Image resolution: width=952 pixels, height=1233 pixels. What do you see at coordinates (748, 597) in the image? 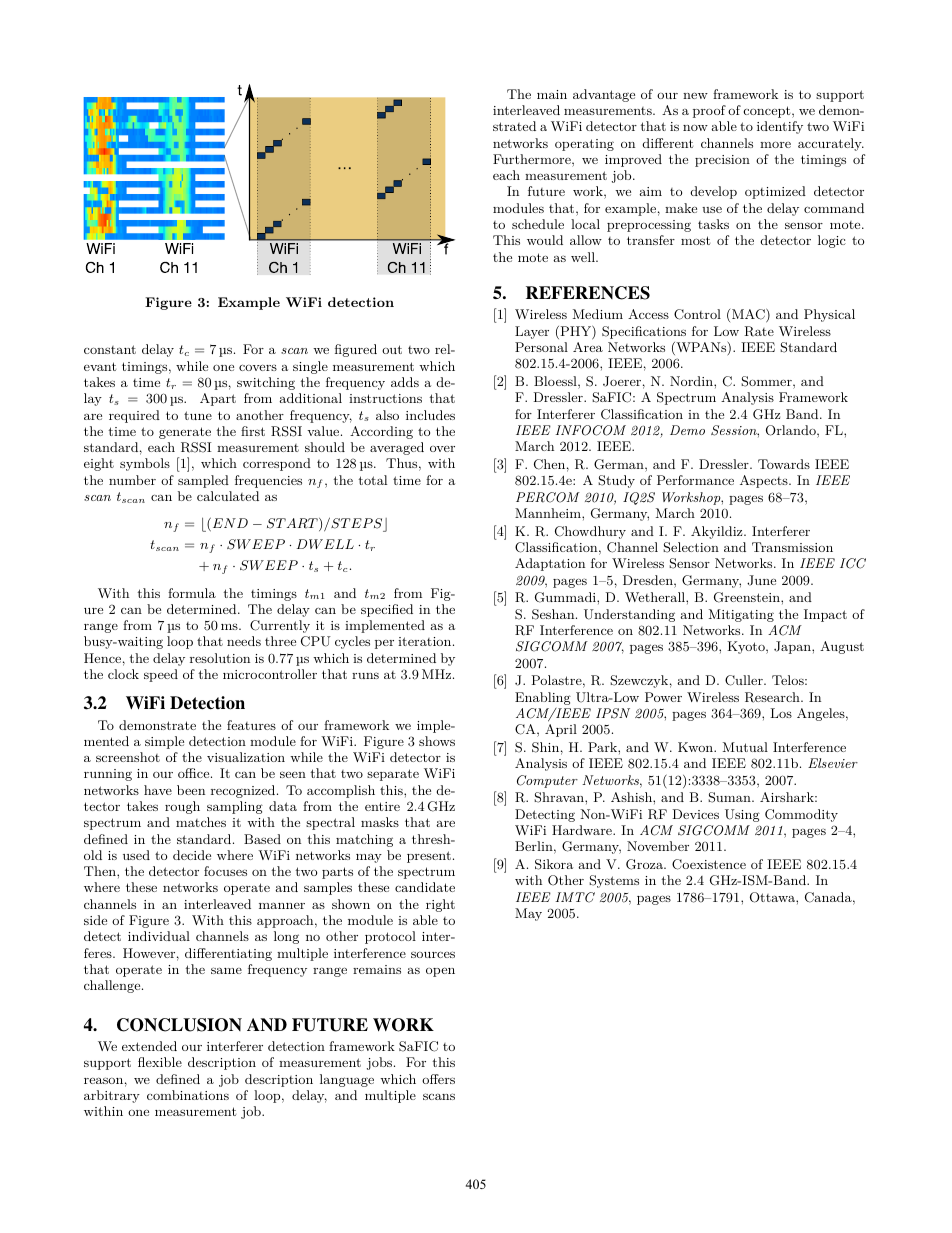
I see `Greenstein` at bounding box center [748, 597].
